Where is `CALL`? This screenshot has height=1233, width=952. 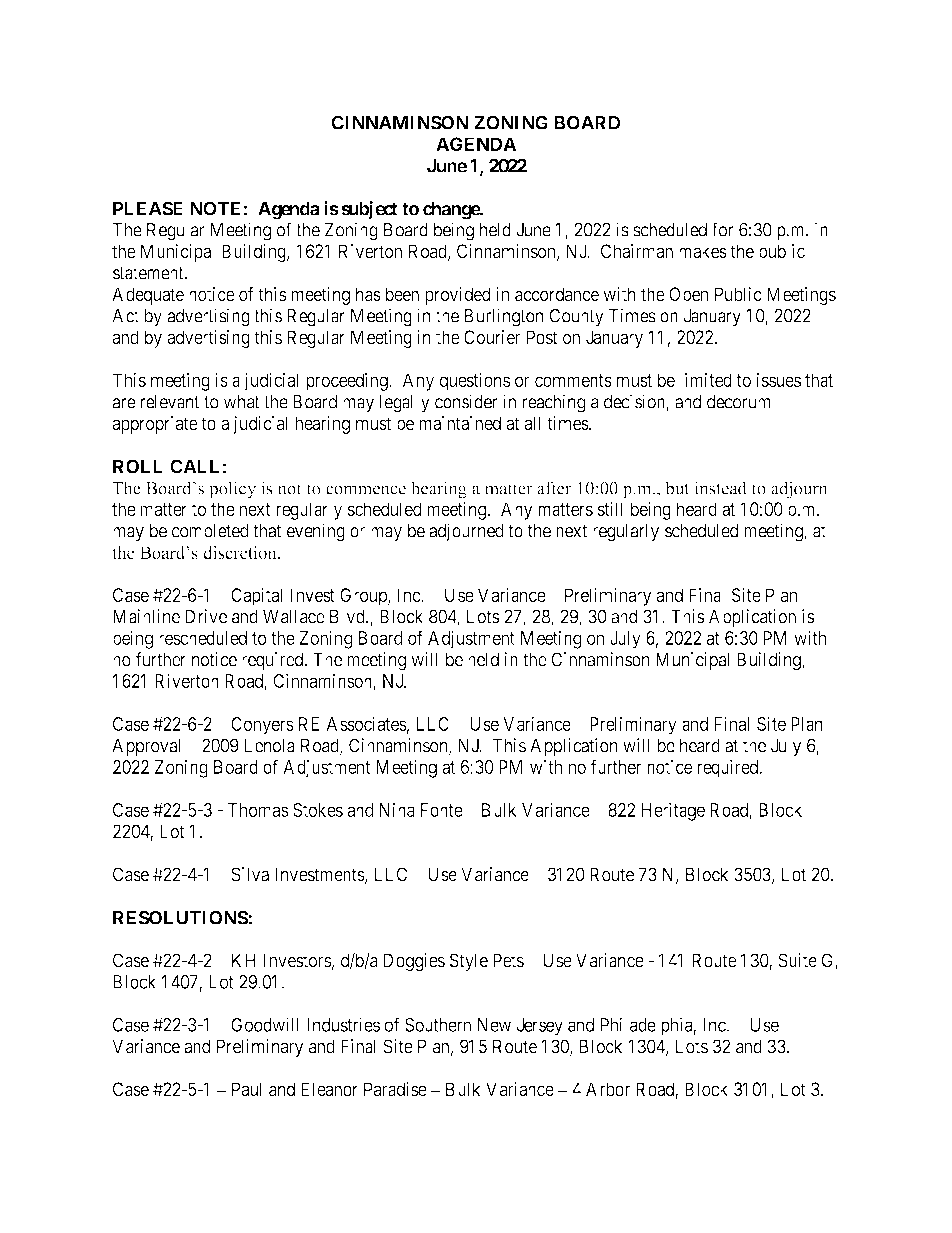 CALL is located at coordinates (194, 466).
